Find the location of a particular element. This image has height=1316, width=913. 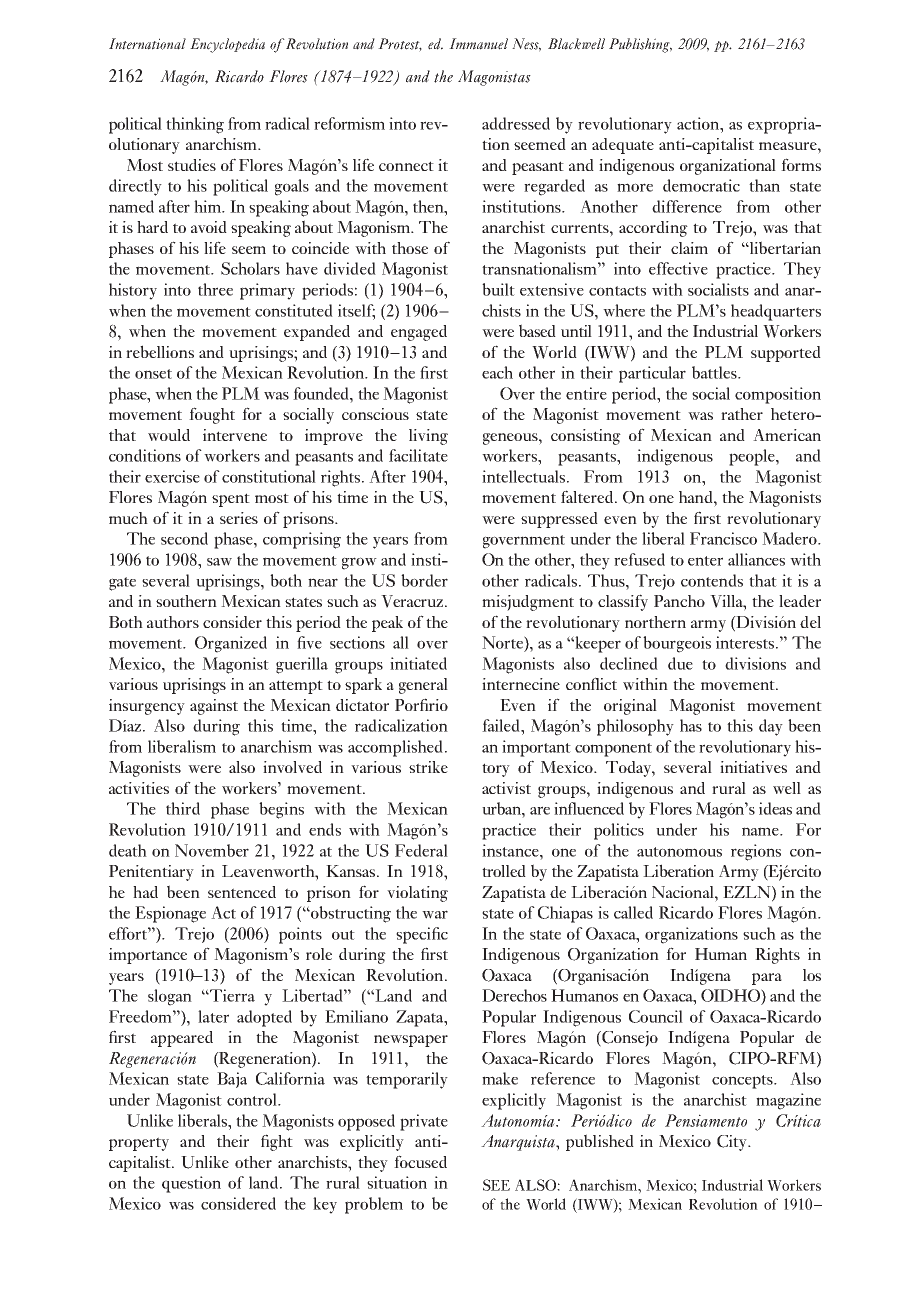

forms is located at coordinates (801, 164).
